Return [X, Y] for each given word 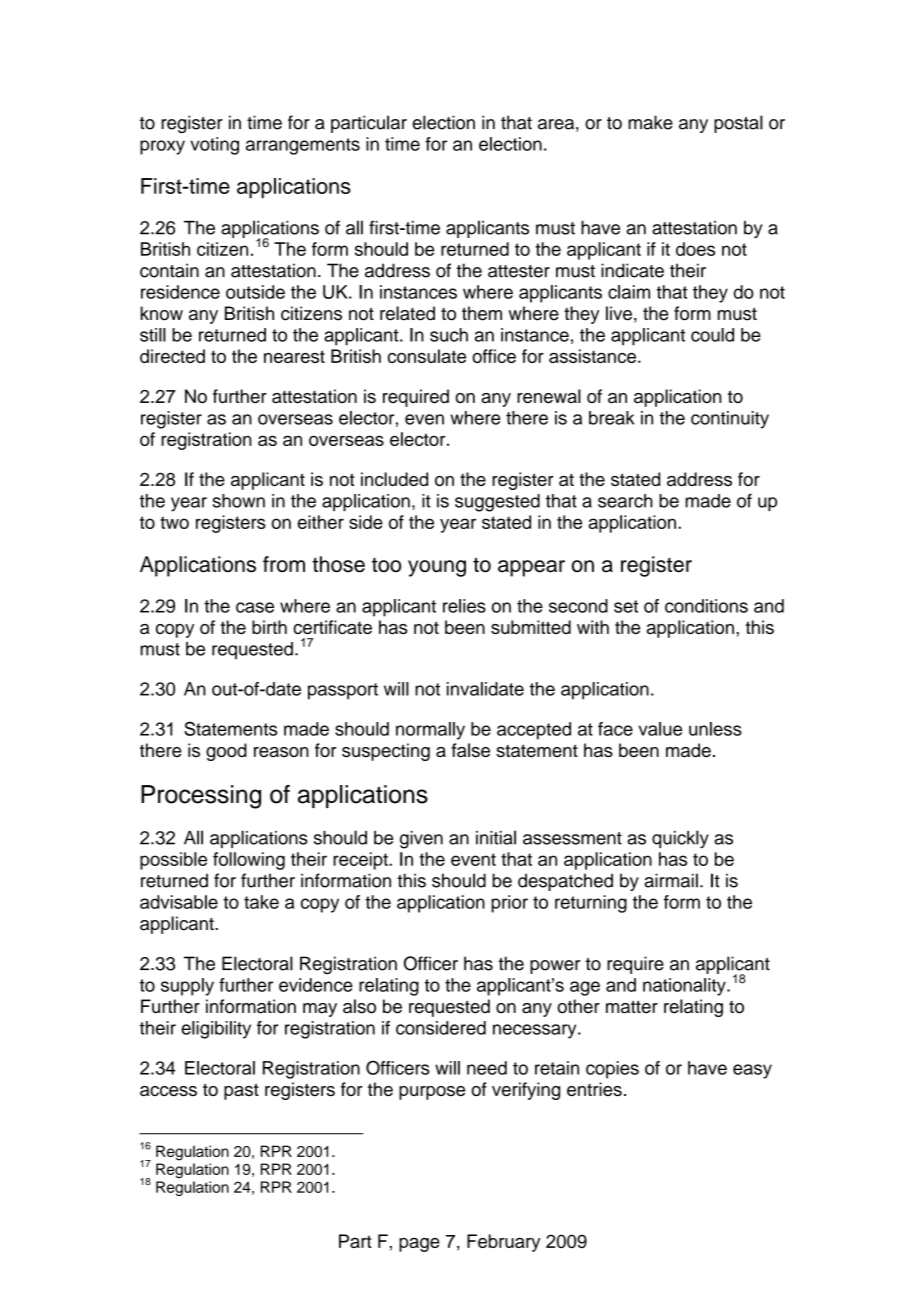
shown [239, 501]
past [241, 1091]
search [625, 501]
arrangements [303, 146]
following [249, 861]
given [421, 840]
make [650, 122]
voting [214, 146]
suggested [497, 503]
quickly [680, 839]
